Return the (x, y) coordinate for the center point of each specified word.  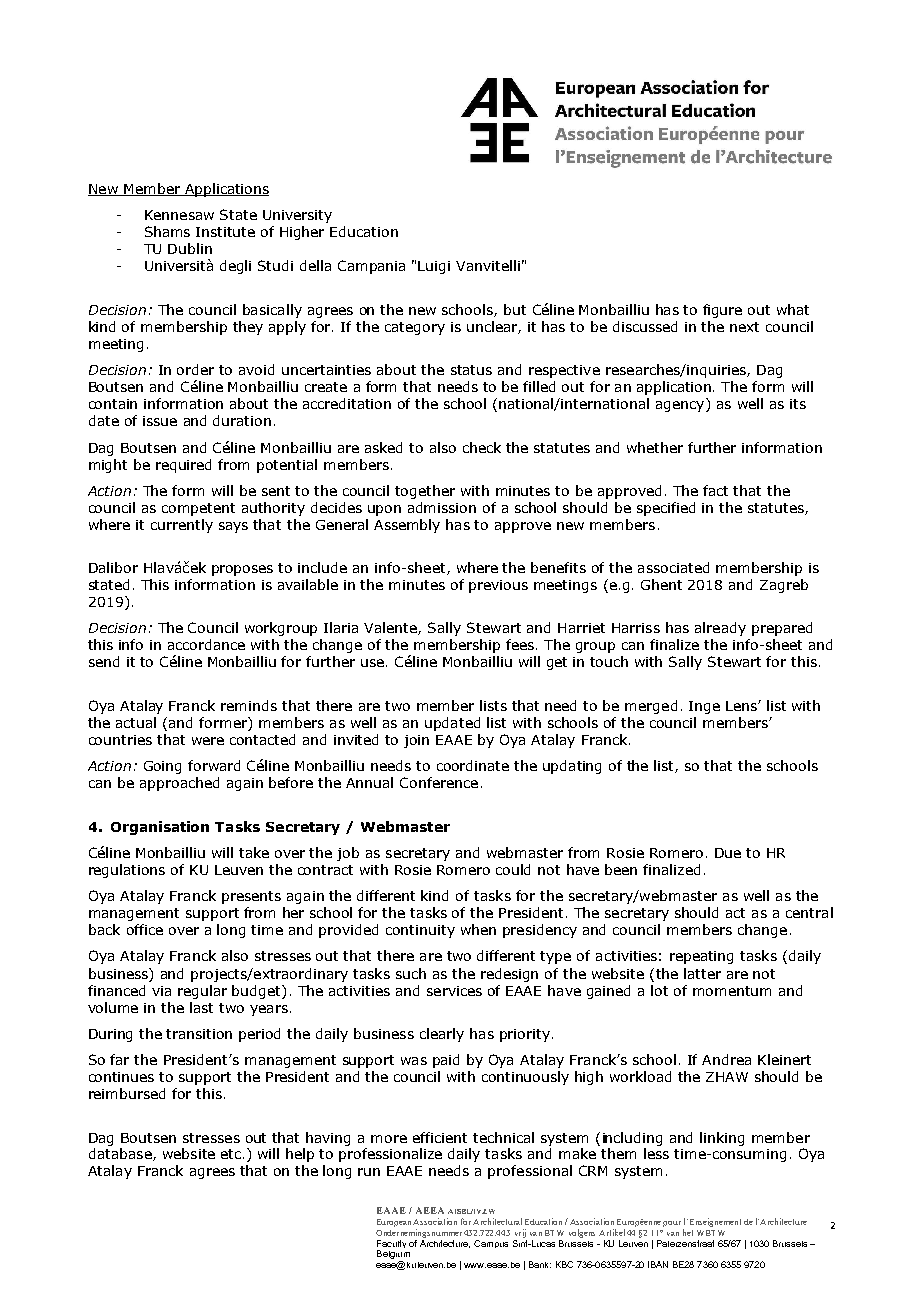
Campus (491, 1244)
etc (232, 1154)
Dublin (190, 248)
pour (672, 1224)
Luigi (434, 267)
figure (722, 311)
